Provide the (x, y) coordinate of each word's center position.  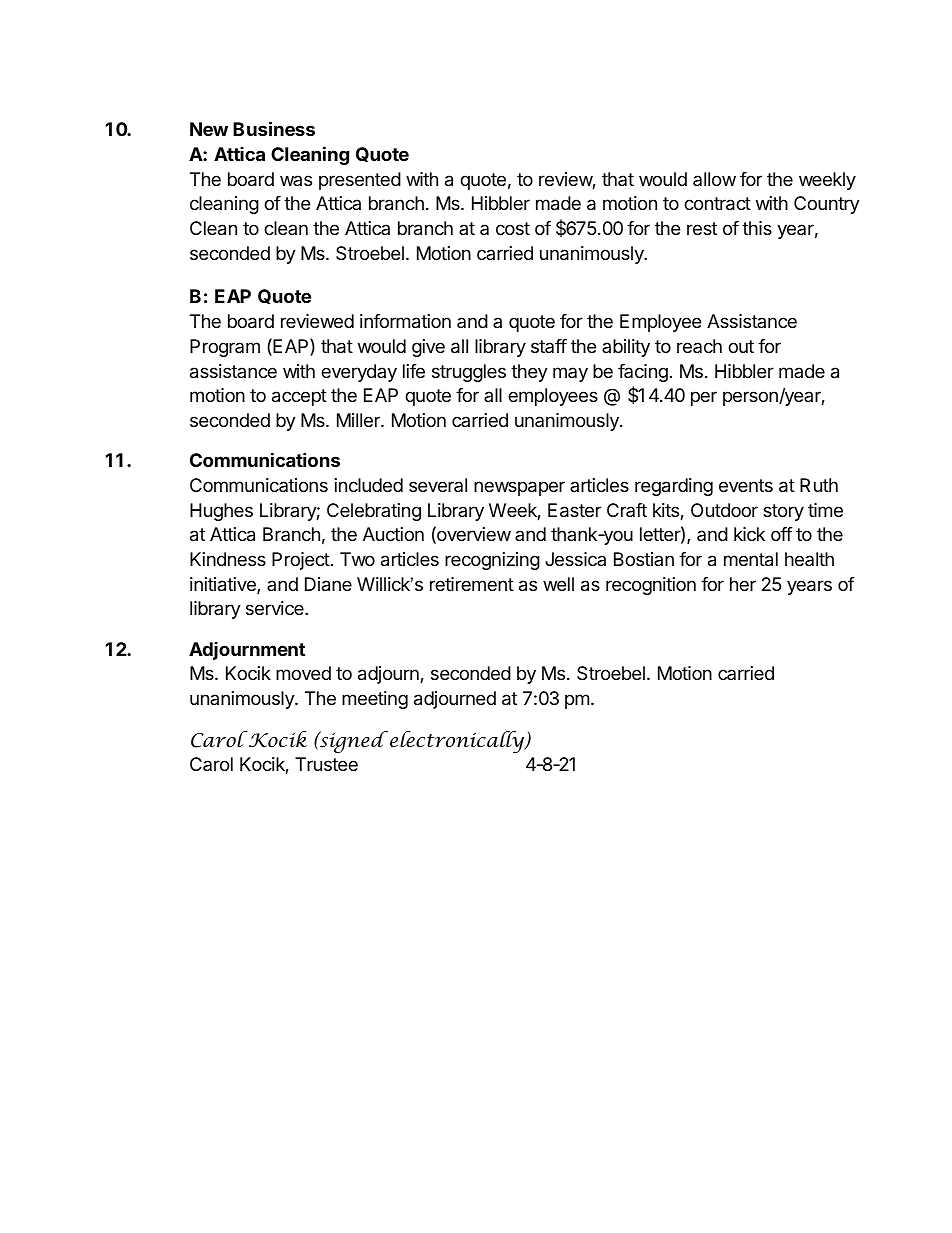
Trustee (326, 764)
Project (301, 561)
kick (749, 534)
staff (549, 346)
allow (714, 179)
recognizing (492, 561)
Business (274, 128)
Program (225, 348)
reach (699, 346)
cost (513, 228)
